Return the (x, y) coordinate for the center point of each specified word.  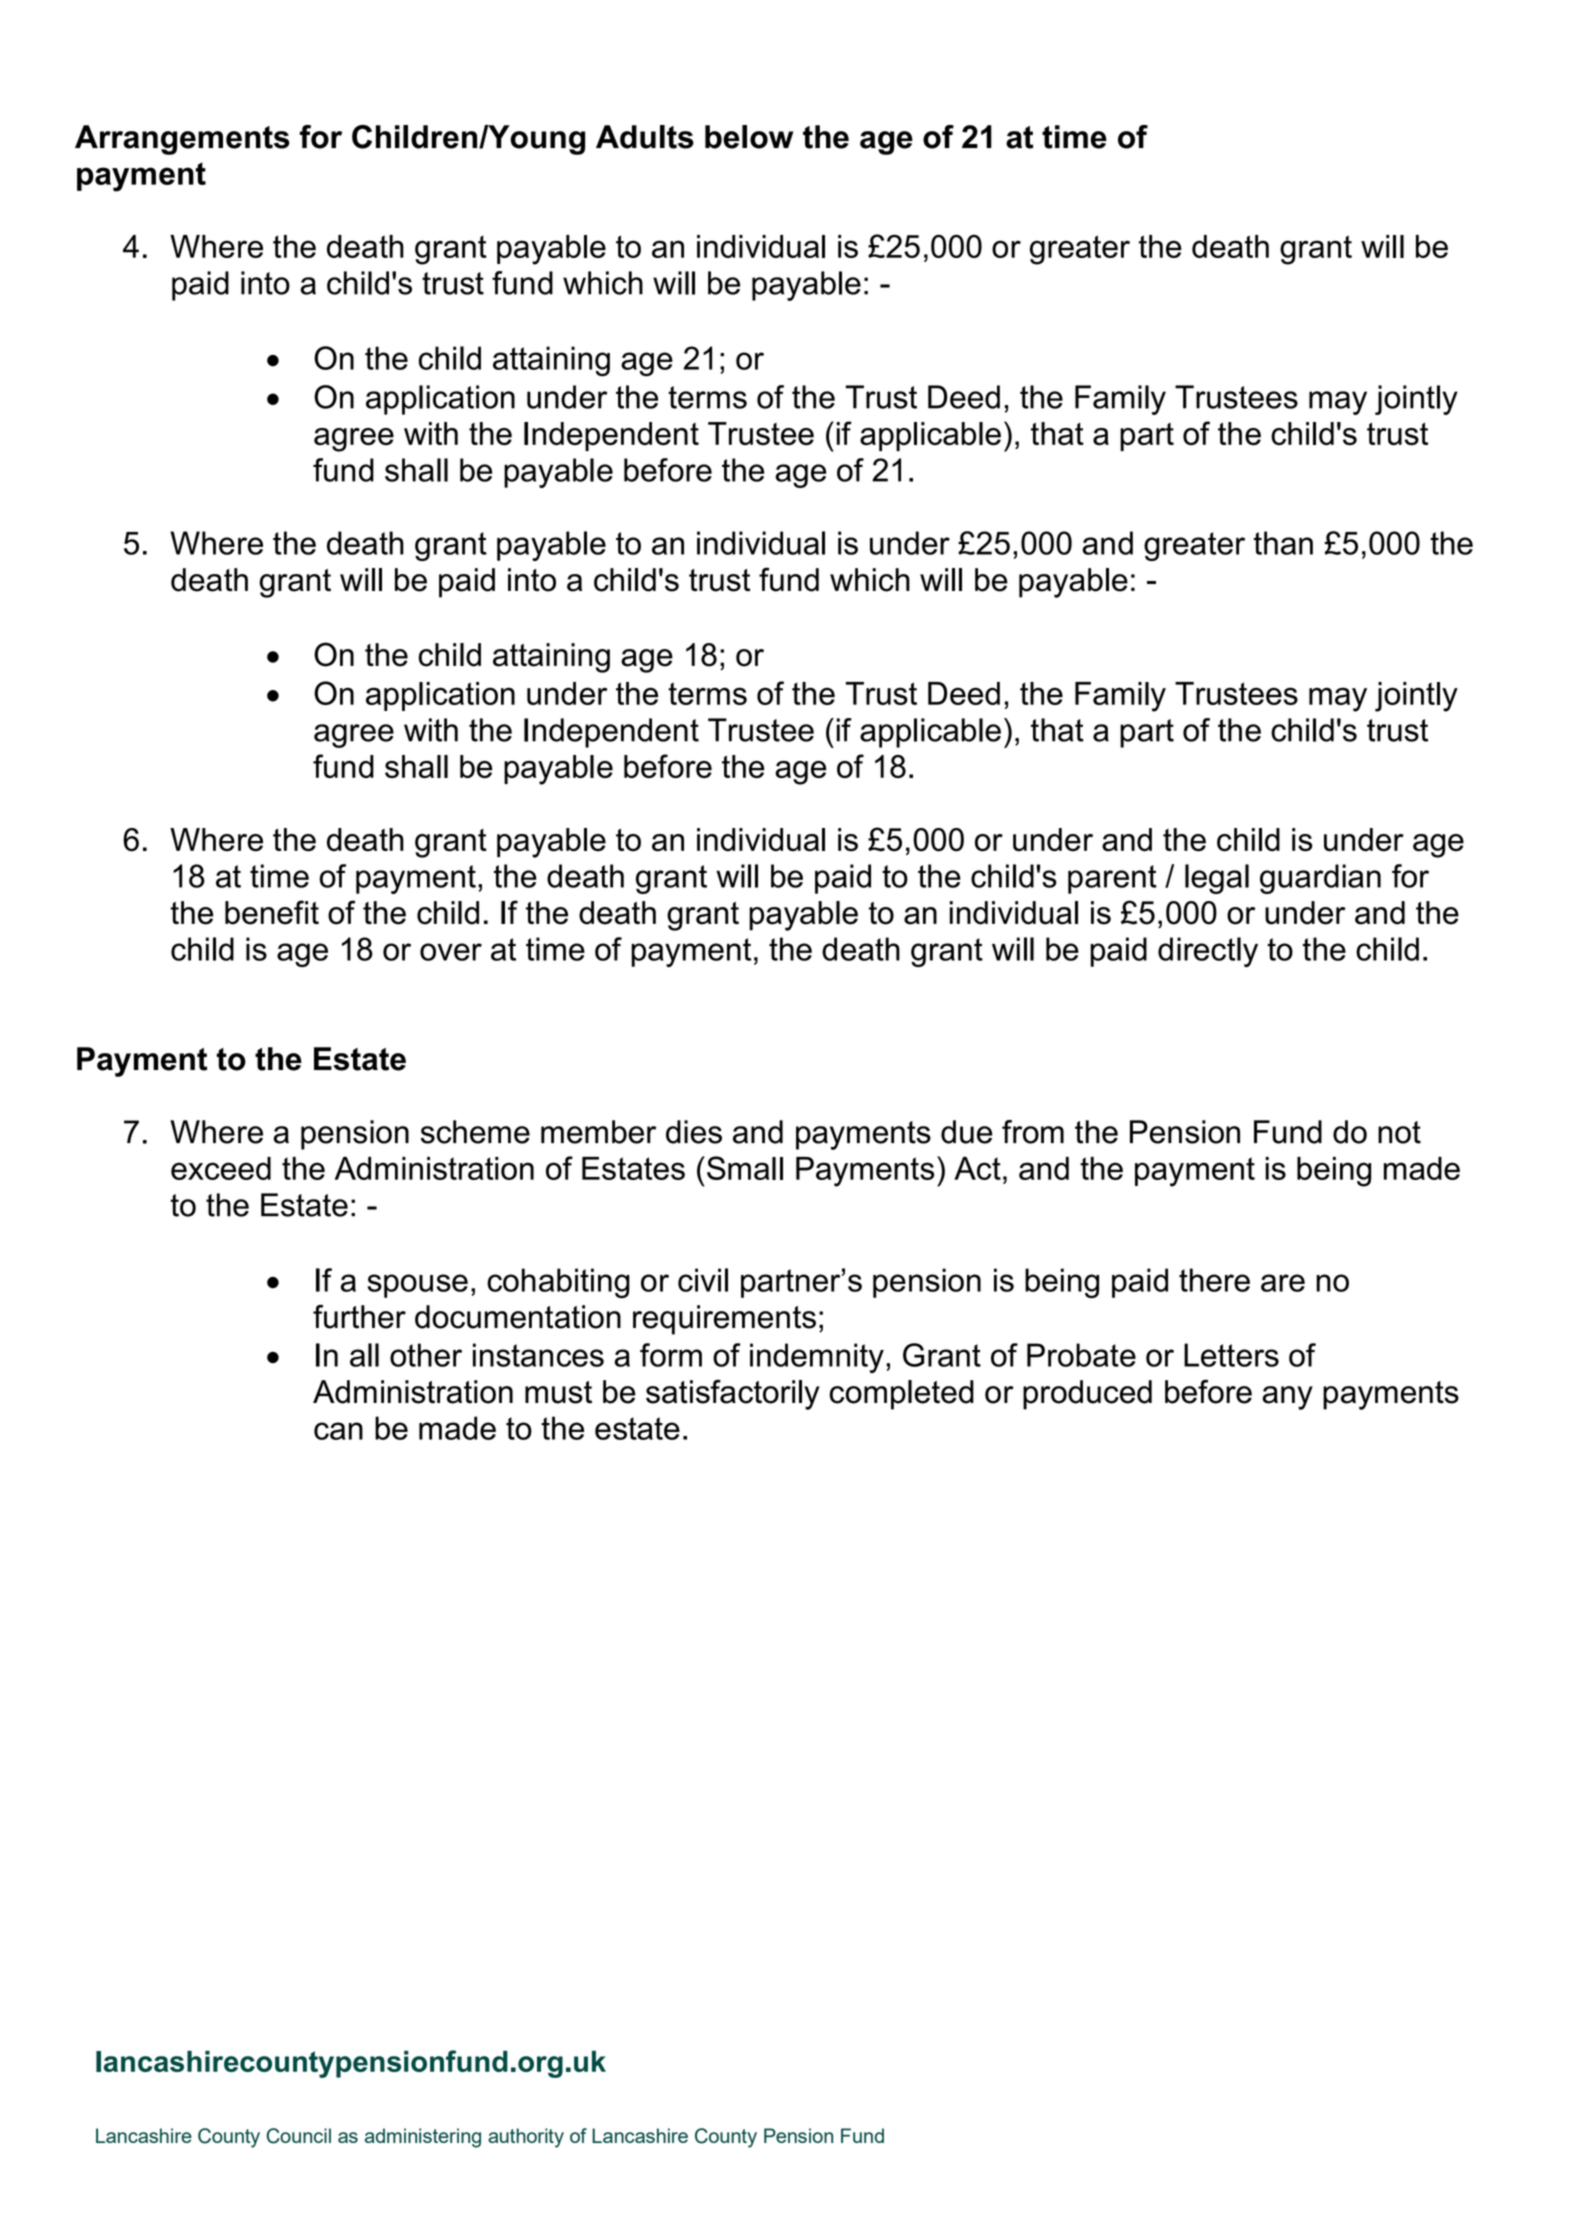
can (338, 1431)
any (1287, 1398)
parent (1112, 879)
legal (1217, 879)
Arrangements (182, 140)
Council (299, 2136)
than (1283, 543)
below (749, 137)
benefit (272, 912)
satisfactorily (733, 1395)
